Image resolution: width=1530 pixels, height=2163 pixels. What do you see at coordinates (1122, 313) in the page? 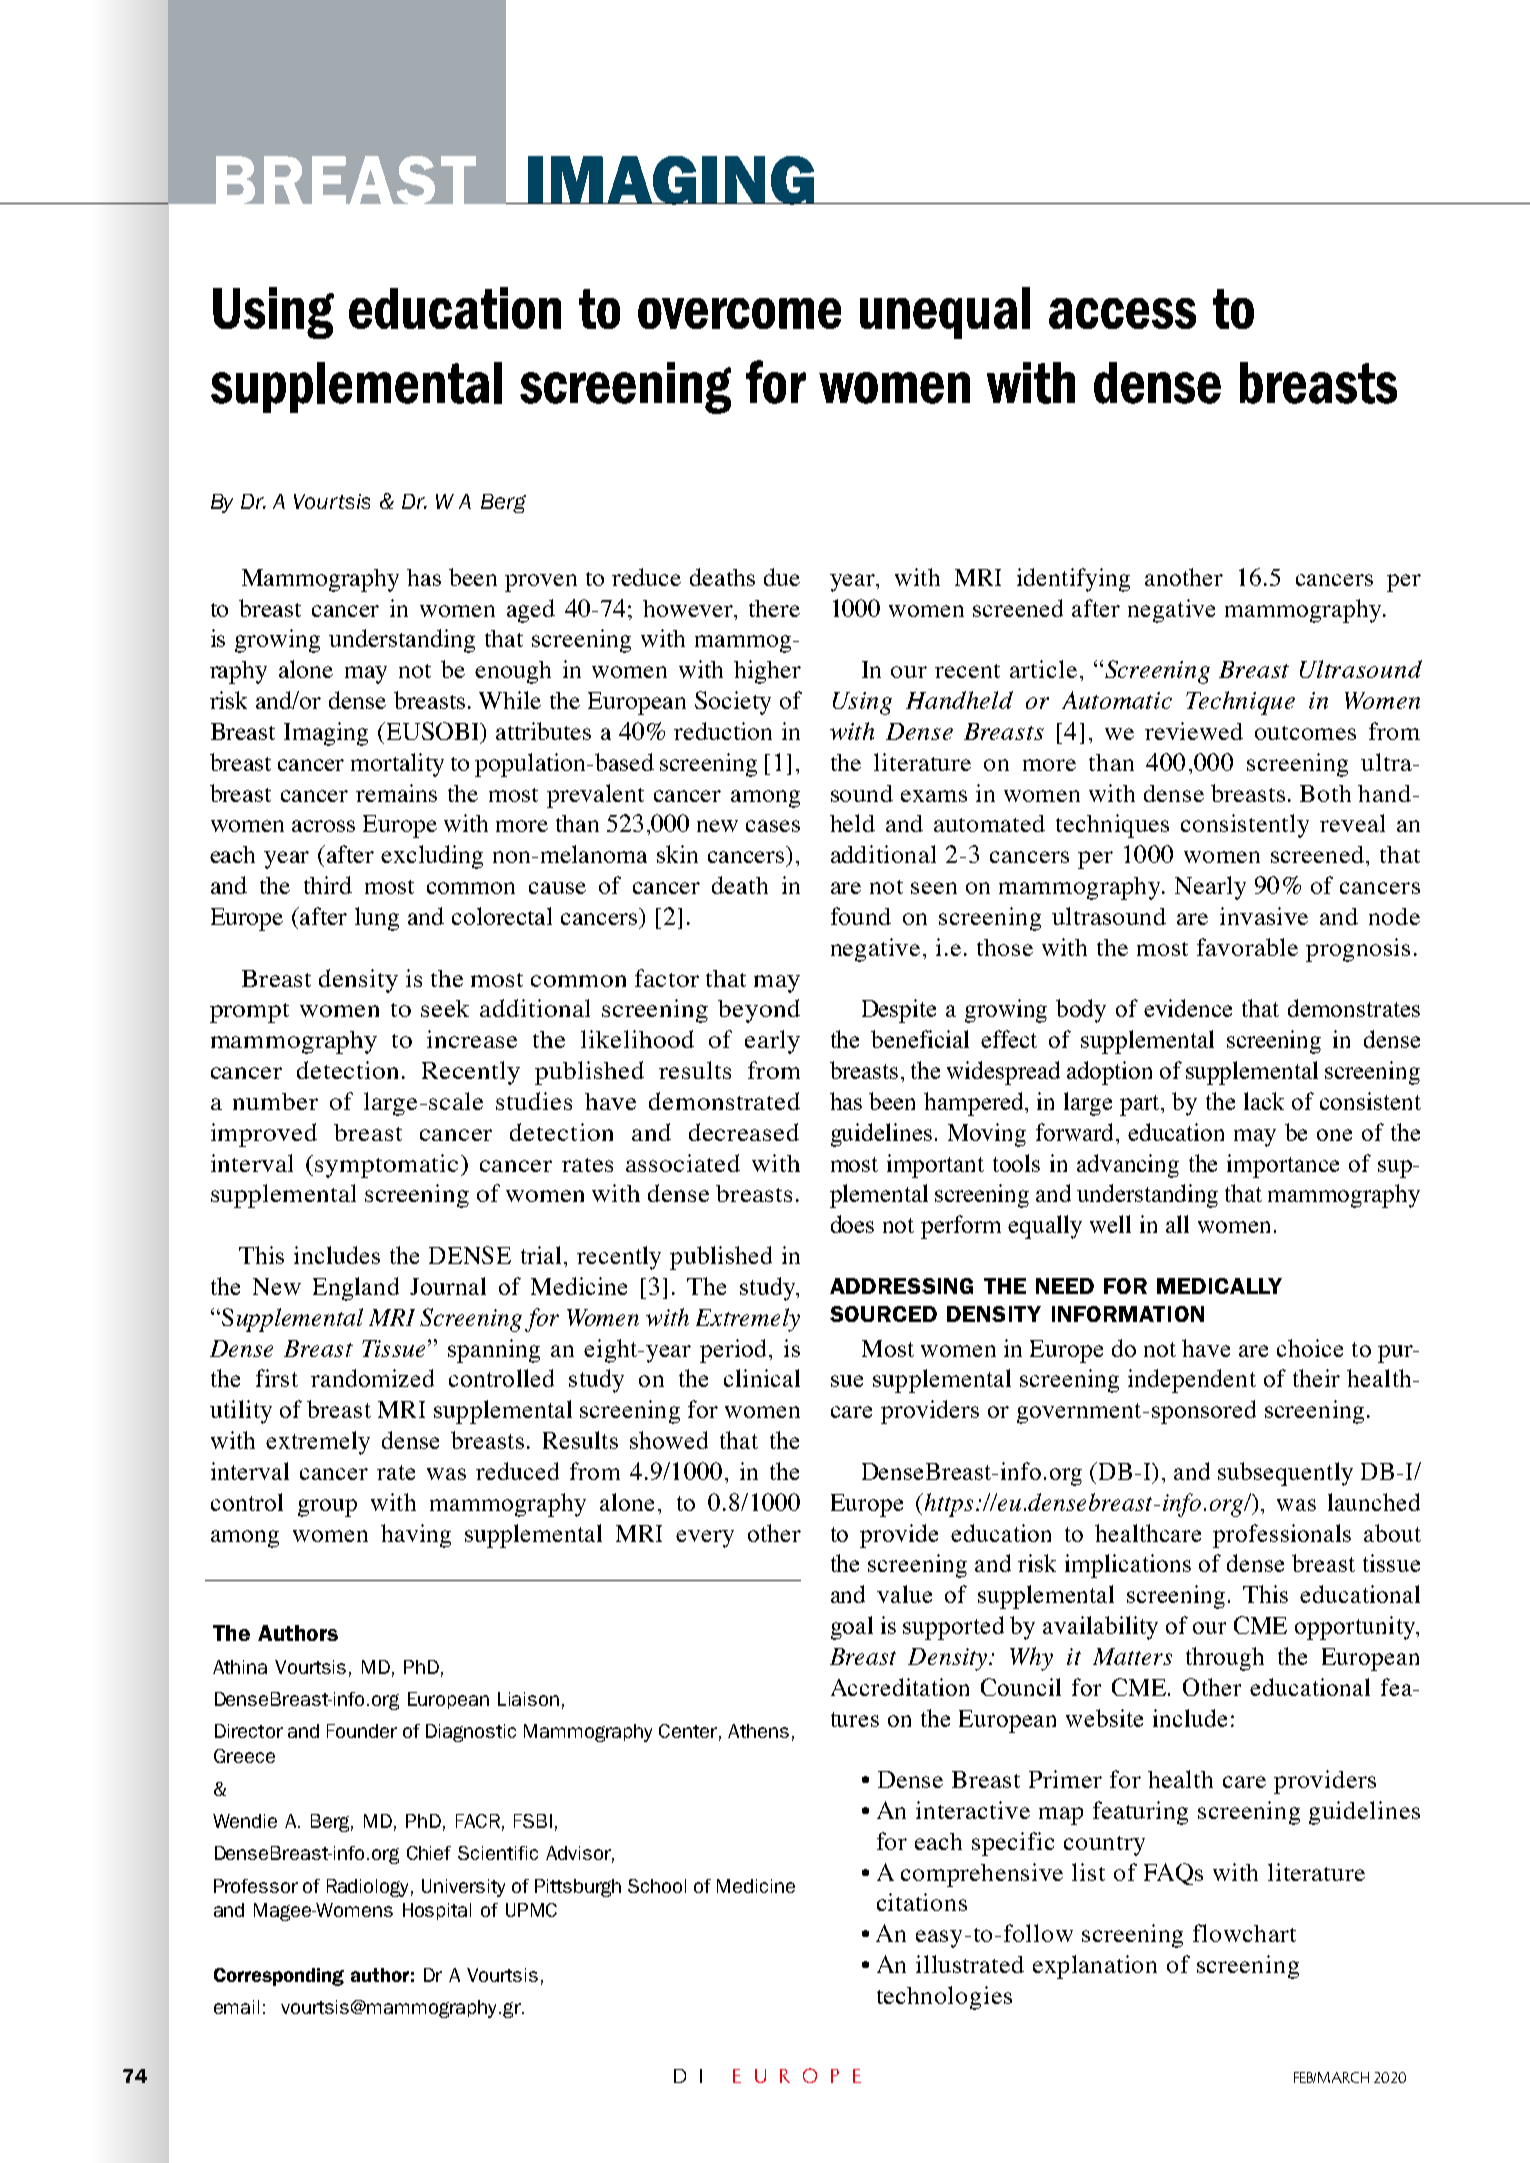
I see `access` at bounding box center [1122, 313].
